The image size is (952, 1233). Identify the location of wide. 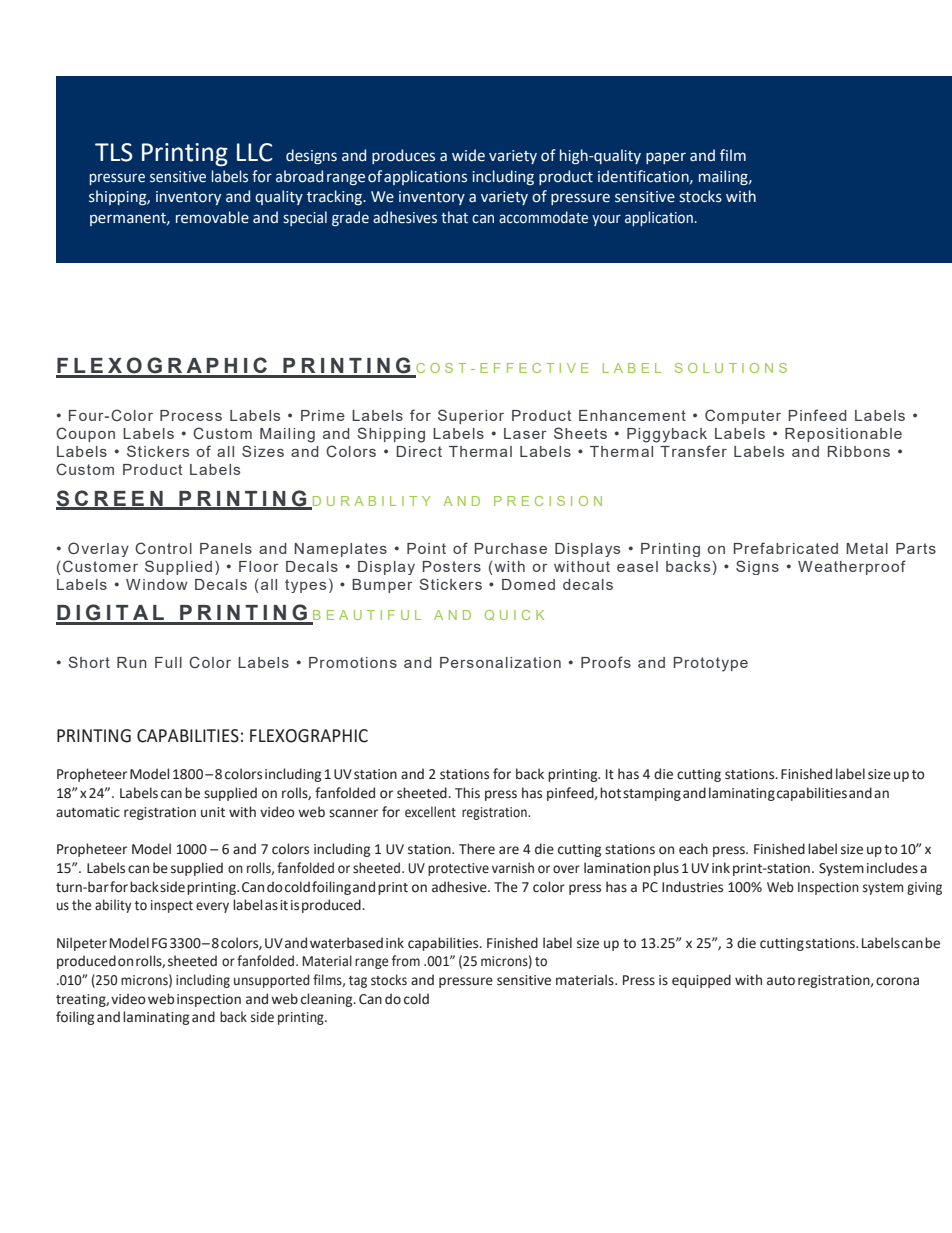
(468, 155).
